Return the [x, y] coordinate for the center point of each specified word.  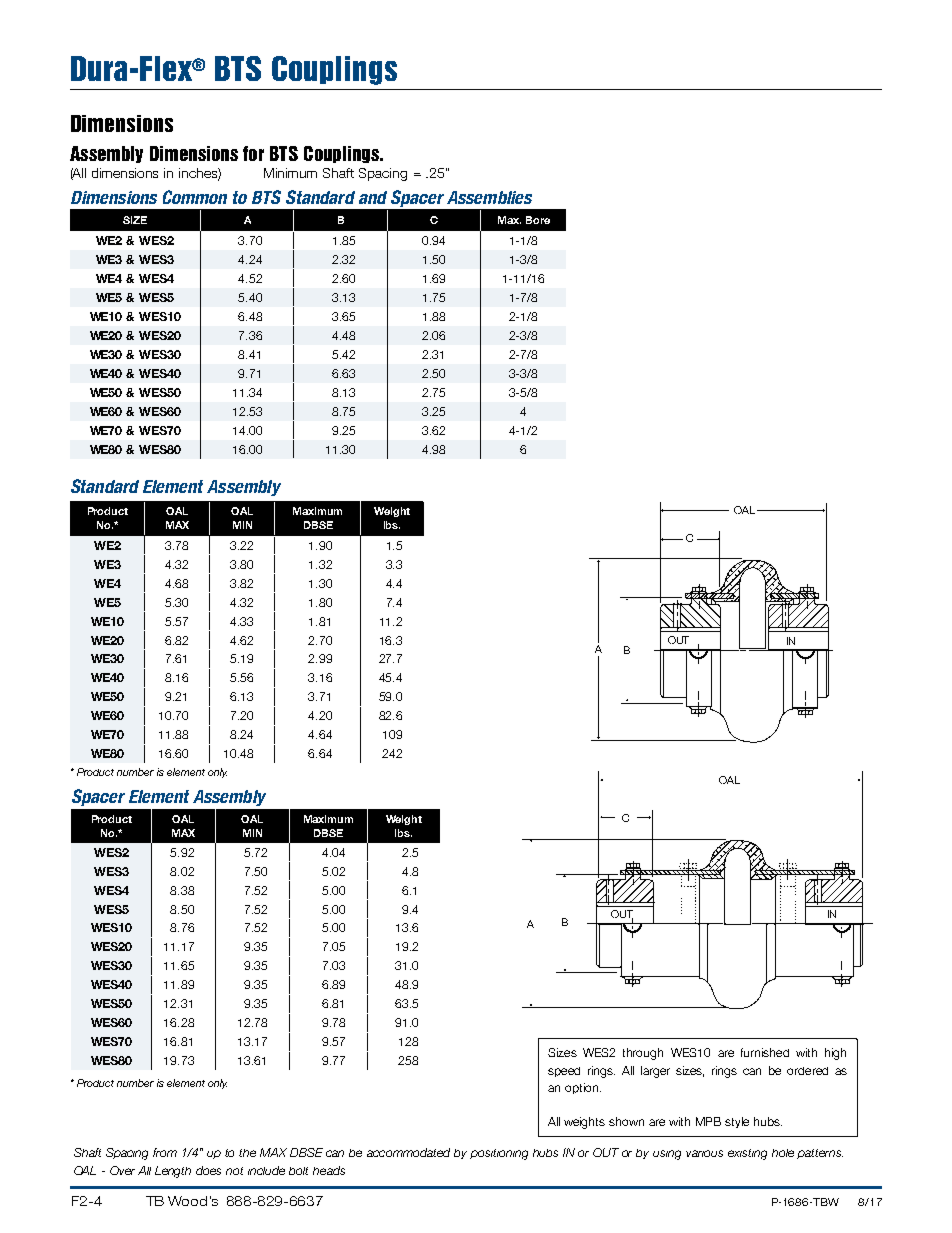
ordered [807, 1071]
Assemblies [489, 197]
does [208, 1170]
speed [564, 1072]
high [835, 1054]
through [643, 1054]
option [583, 1088]
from [165, 1152]
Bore [538, 220]
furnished [765, 1052]
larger [655, 1072]
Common [195, 197]
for [253, 153]
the [247, 1153]
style [737, 1122]
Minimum [290, 173]
